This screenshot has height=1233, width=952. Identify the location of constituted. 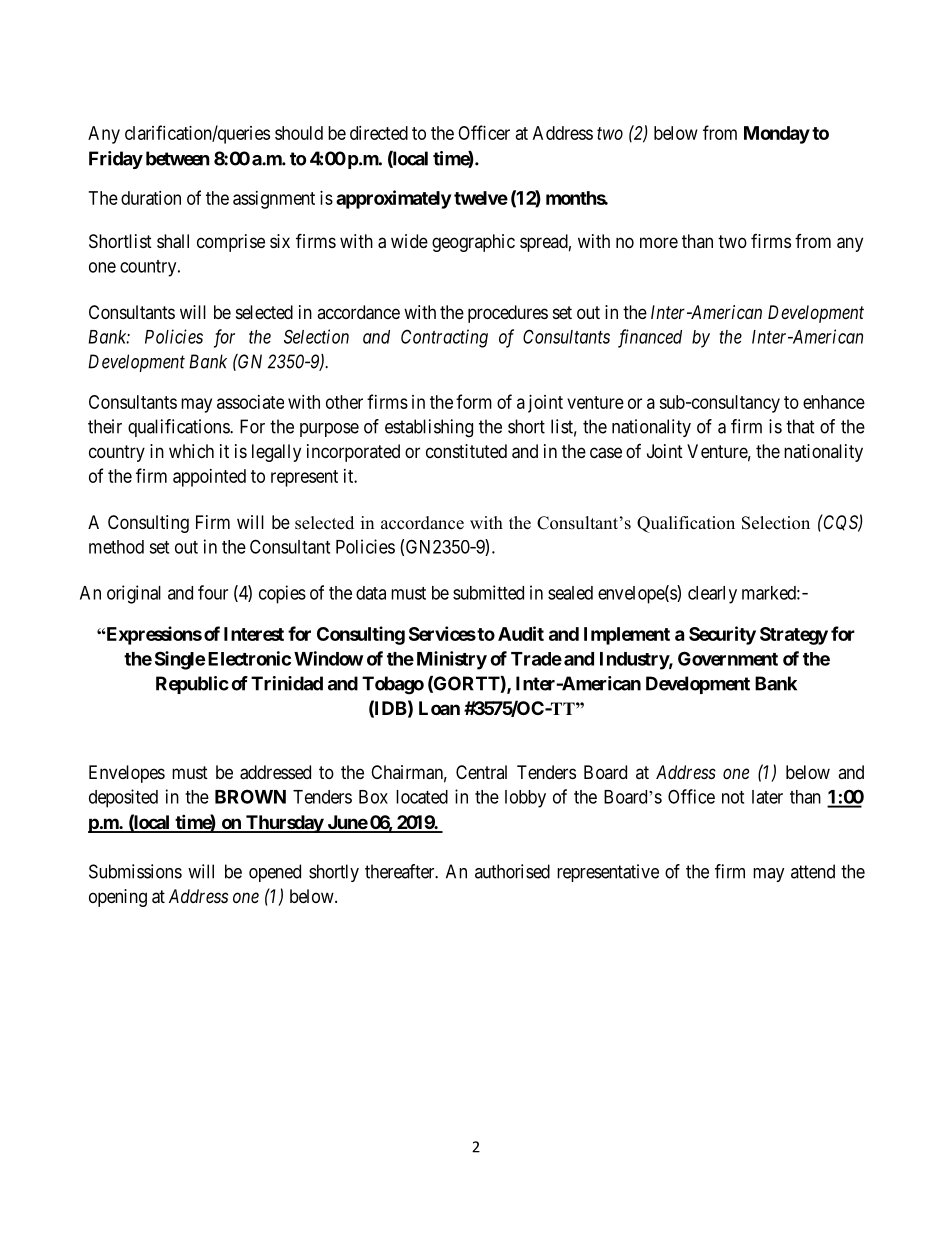
(466, 451).
